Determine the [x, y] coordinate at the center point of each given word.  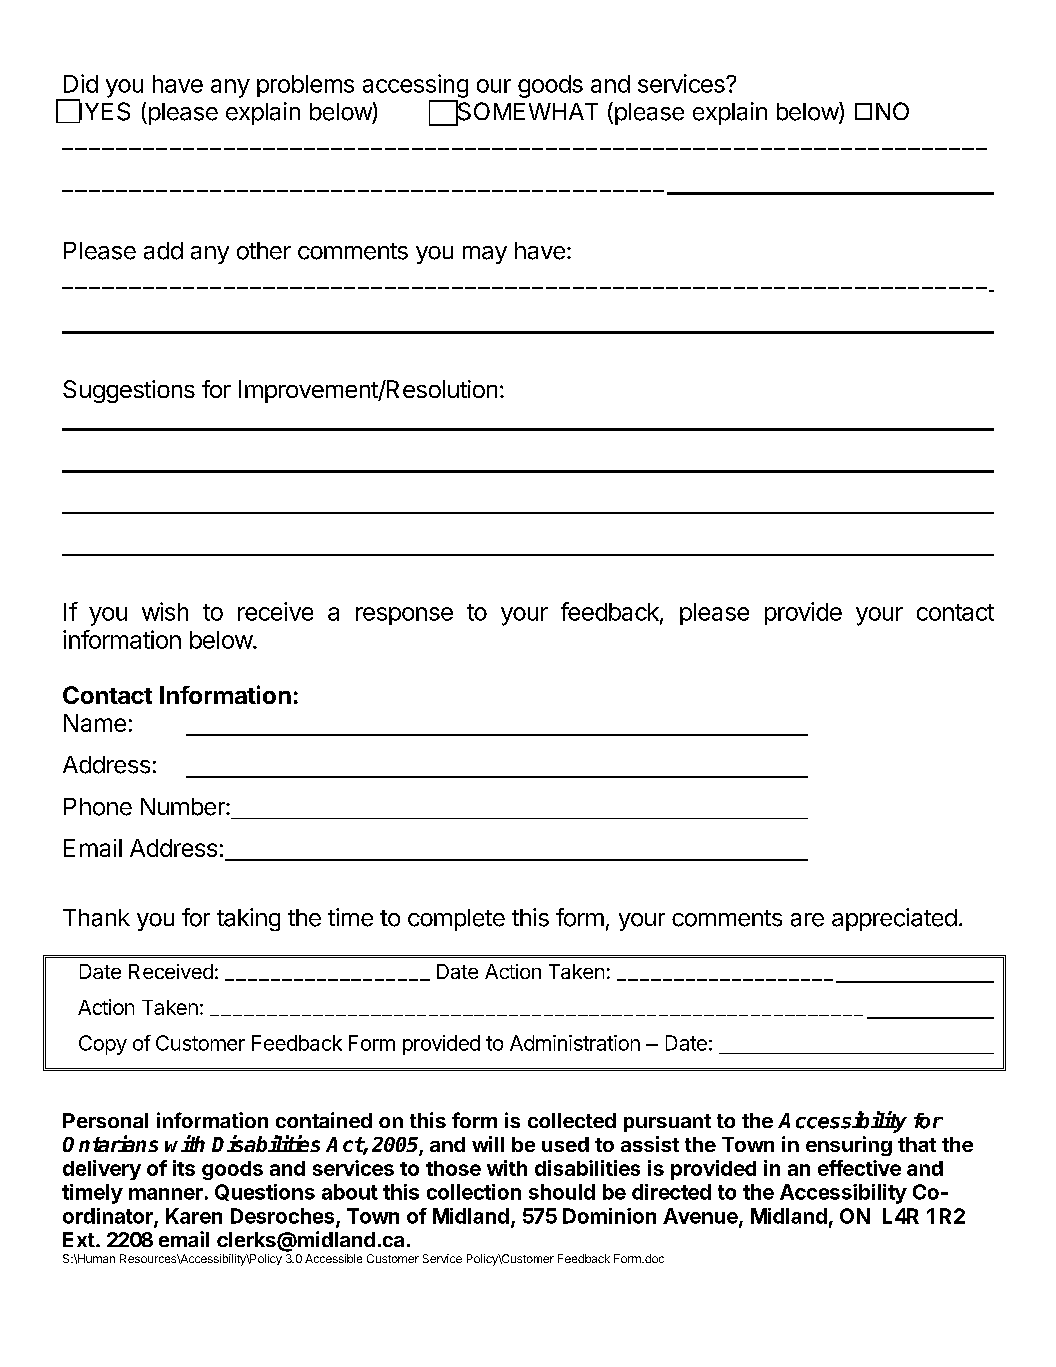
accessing [415, 86]
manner [166, 1194]
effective [859, 1168]
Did [81, 83]
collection [474, 1192]
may [485, 255]
